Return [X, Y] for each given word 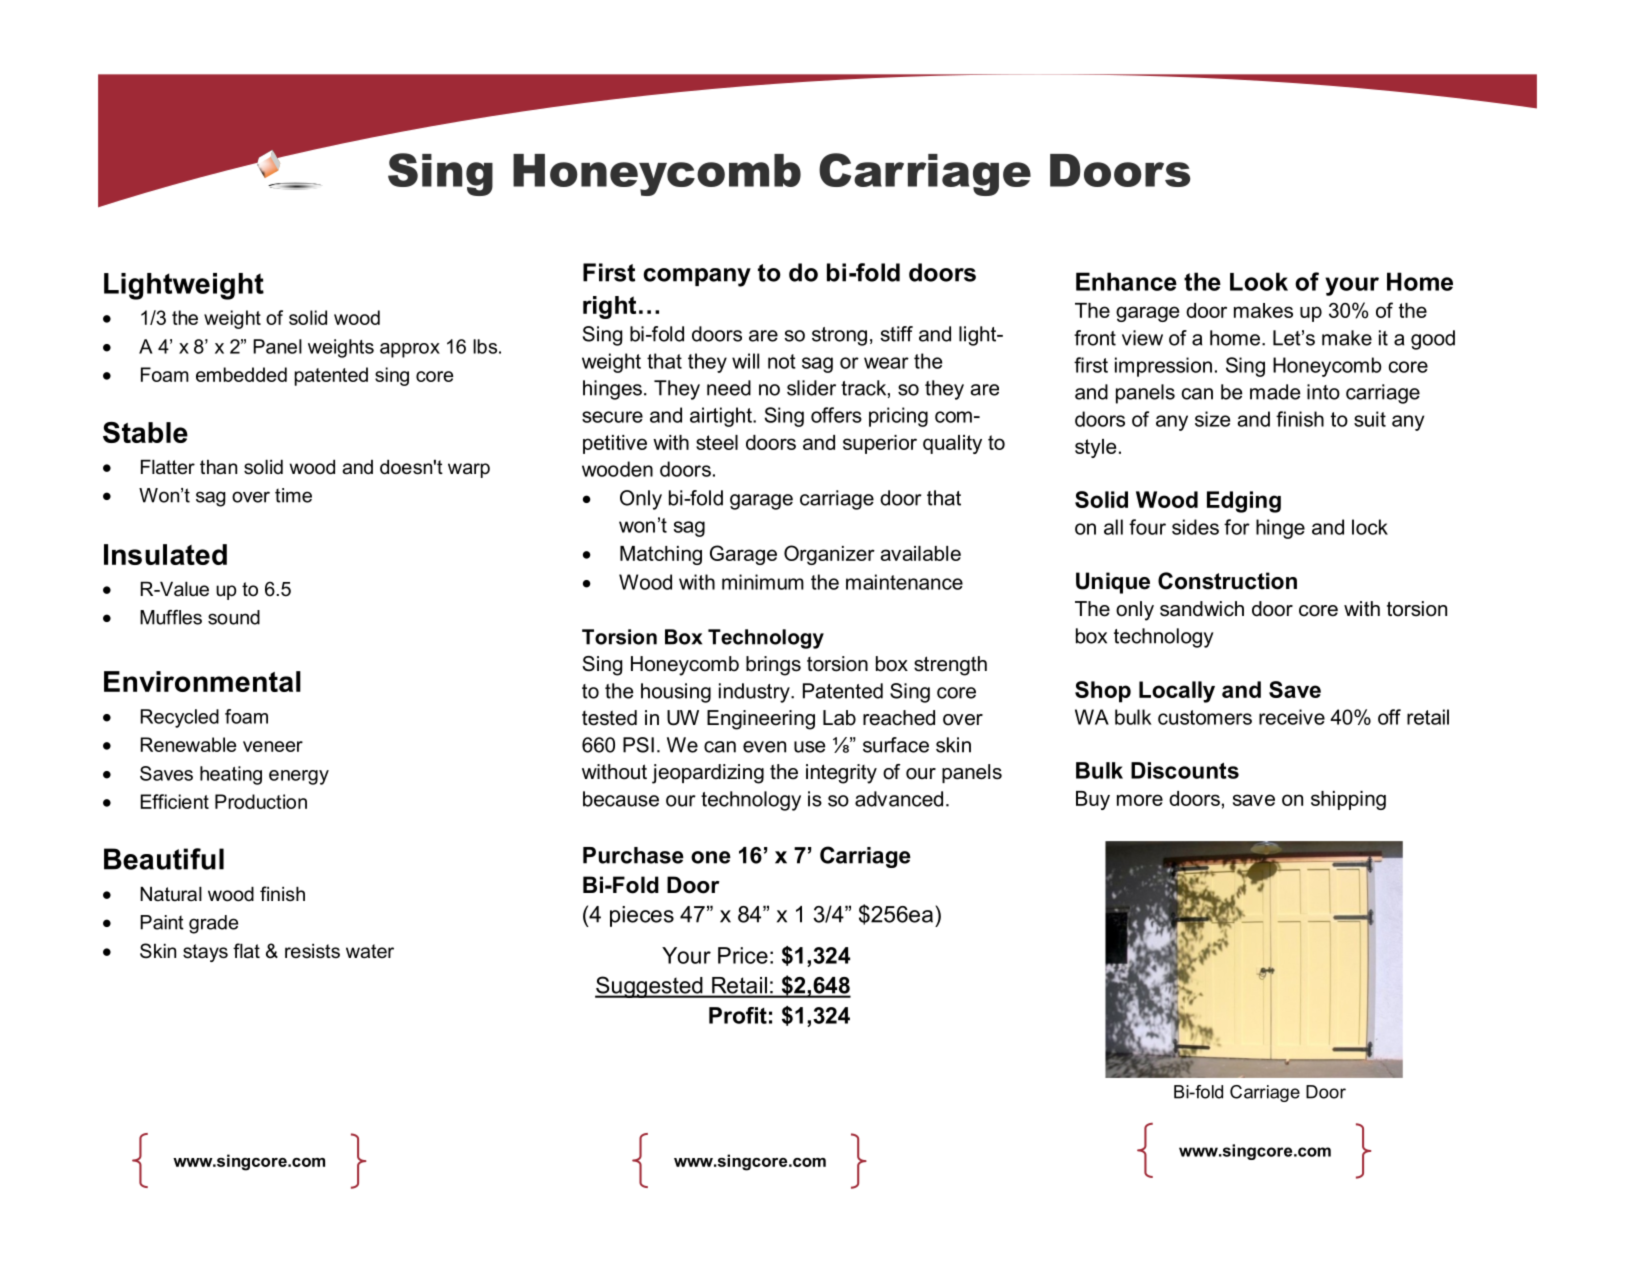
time [293, 495]
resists [312, 951]
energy [299, 777]
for [1237, 527]
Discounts [1185, 770]
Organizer [829, 555]
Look [1259, 281]
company [697, 277]
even [764, 747]
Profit [738, 1015]
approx [410, 350]
